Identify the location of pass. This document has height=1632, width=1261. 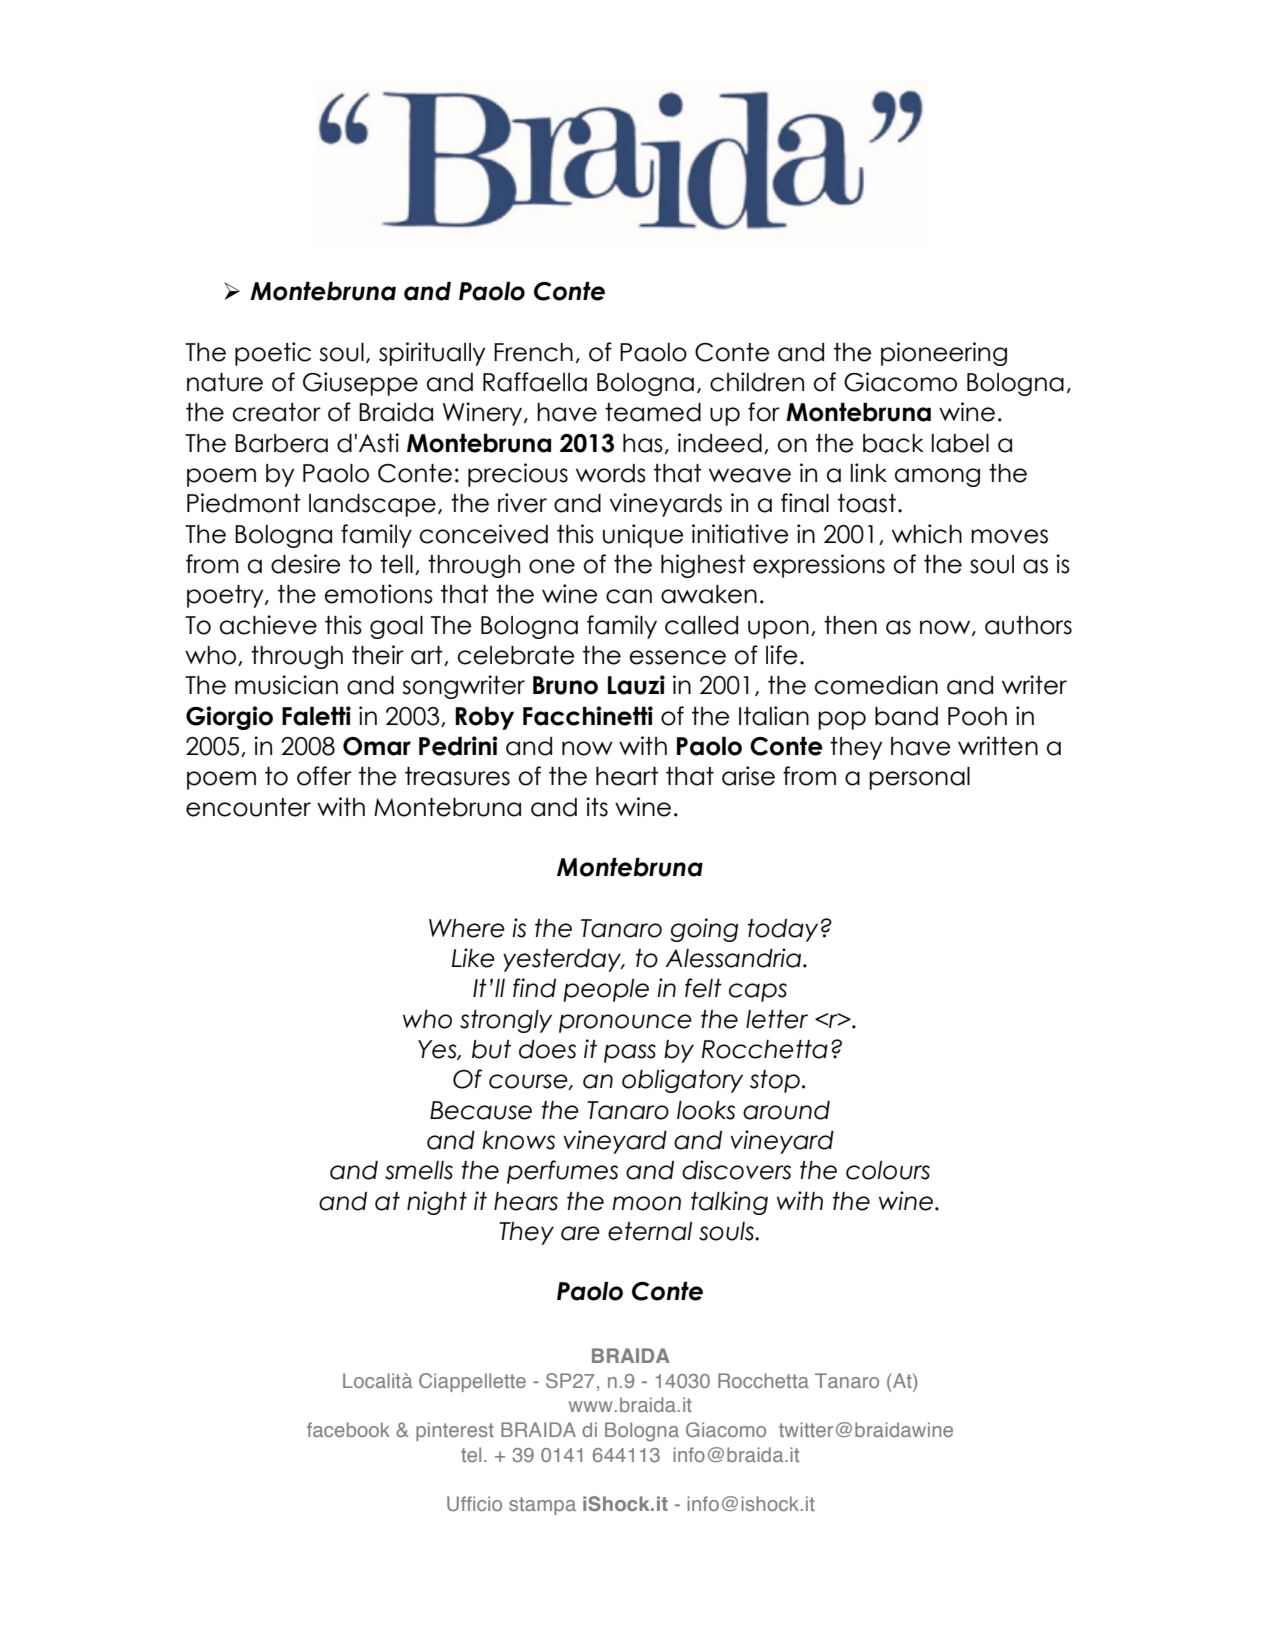
(630, 1053).
